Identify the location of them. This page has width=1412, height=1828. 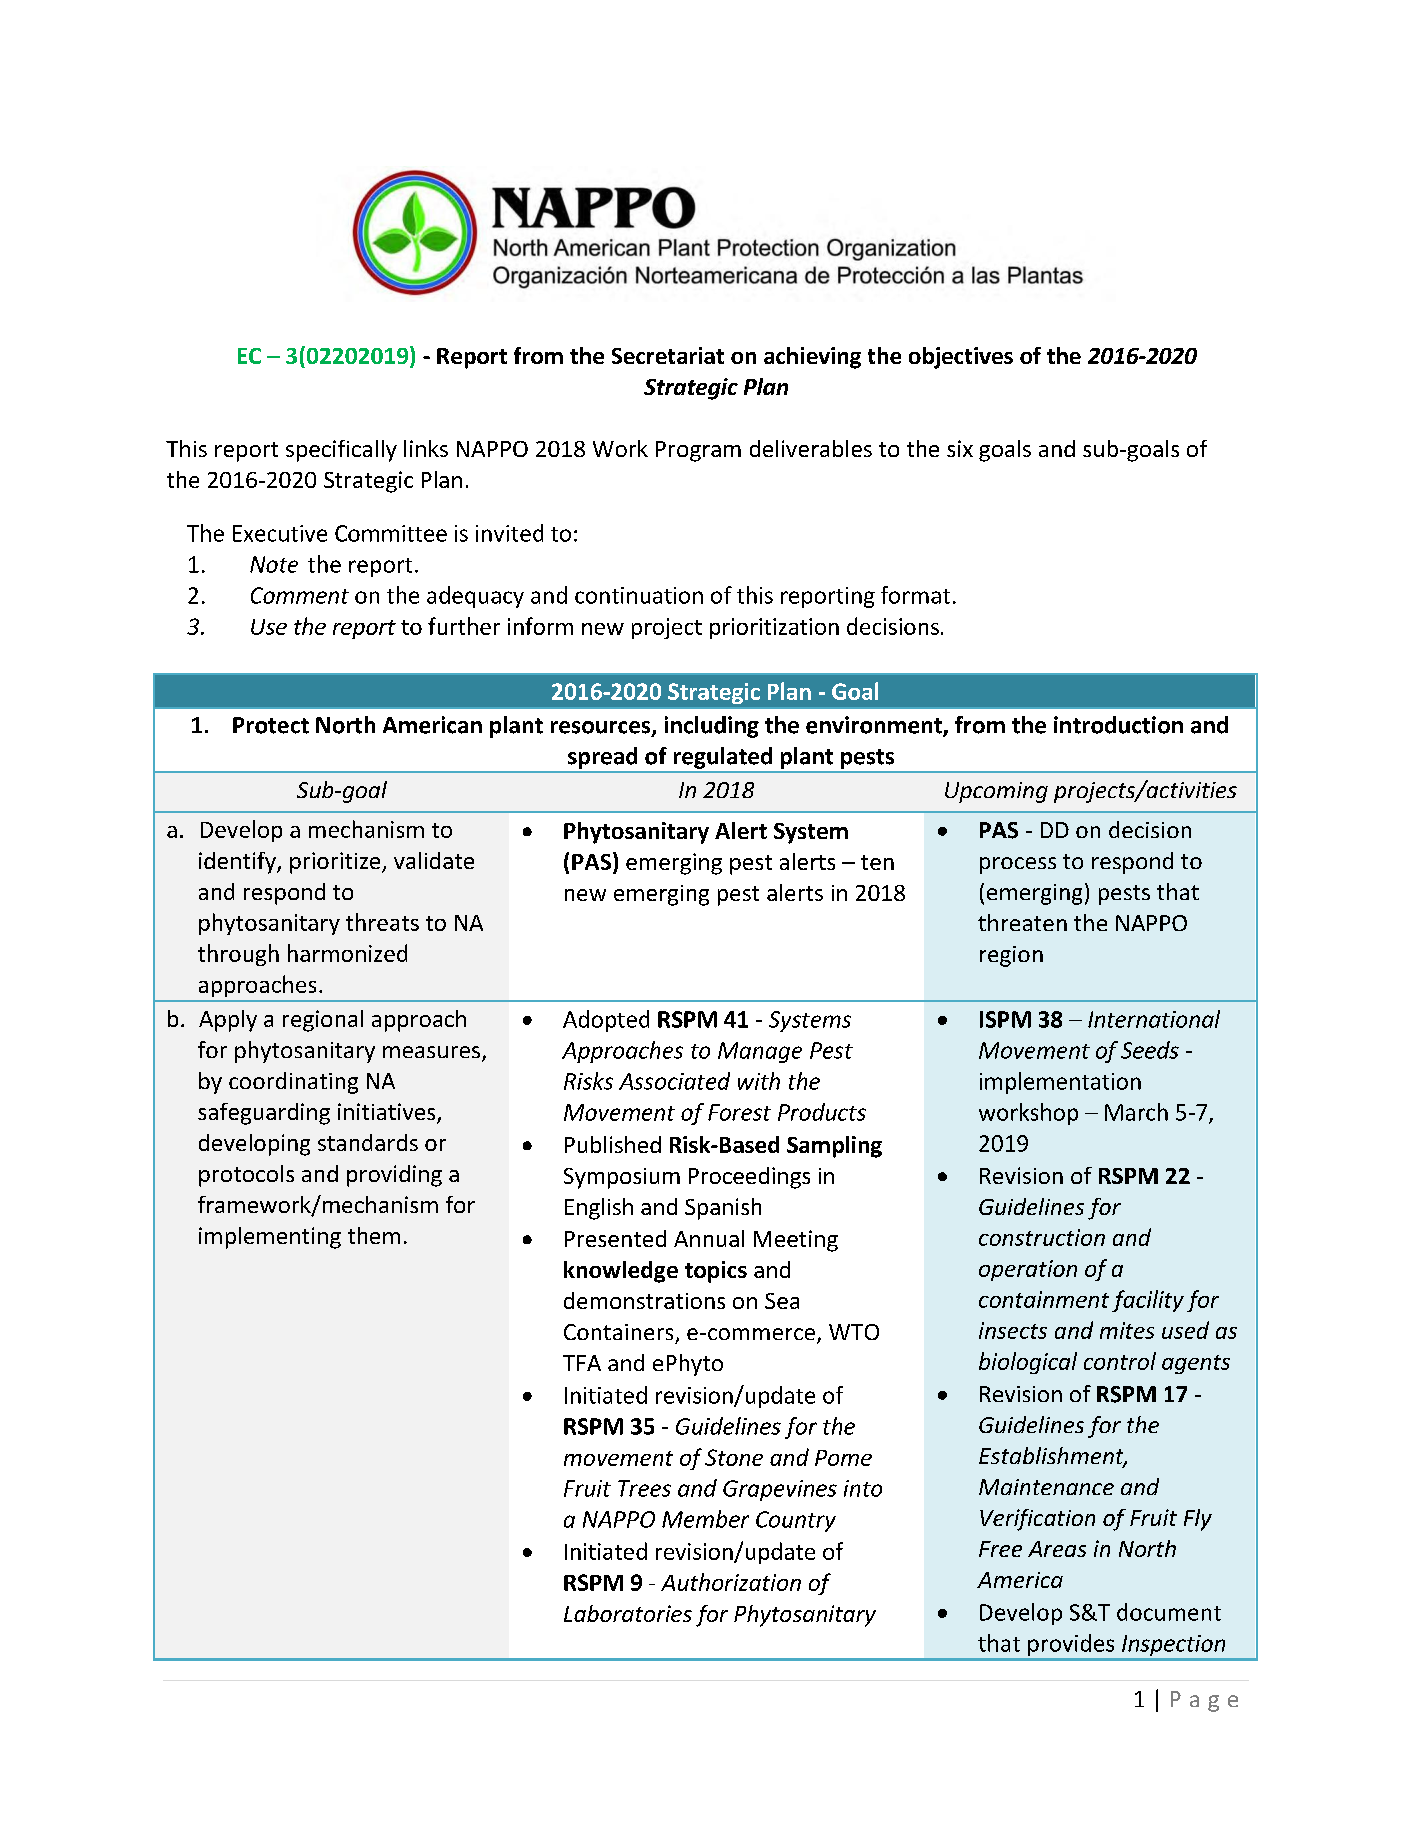
(374, 1235).
